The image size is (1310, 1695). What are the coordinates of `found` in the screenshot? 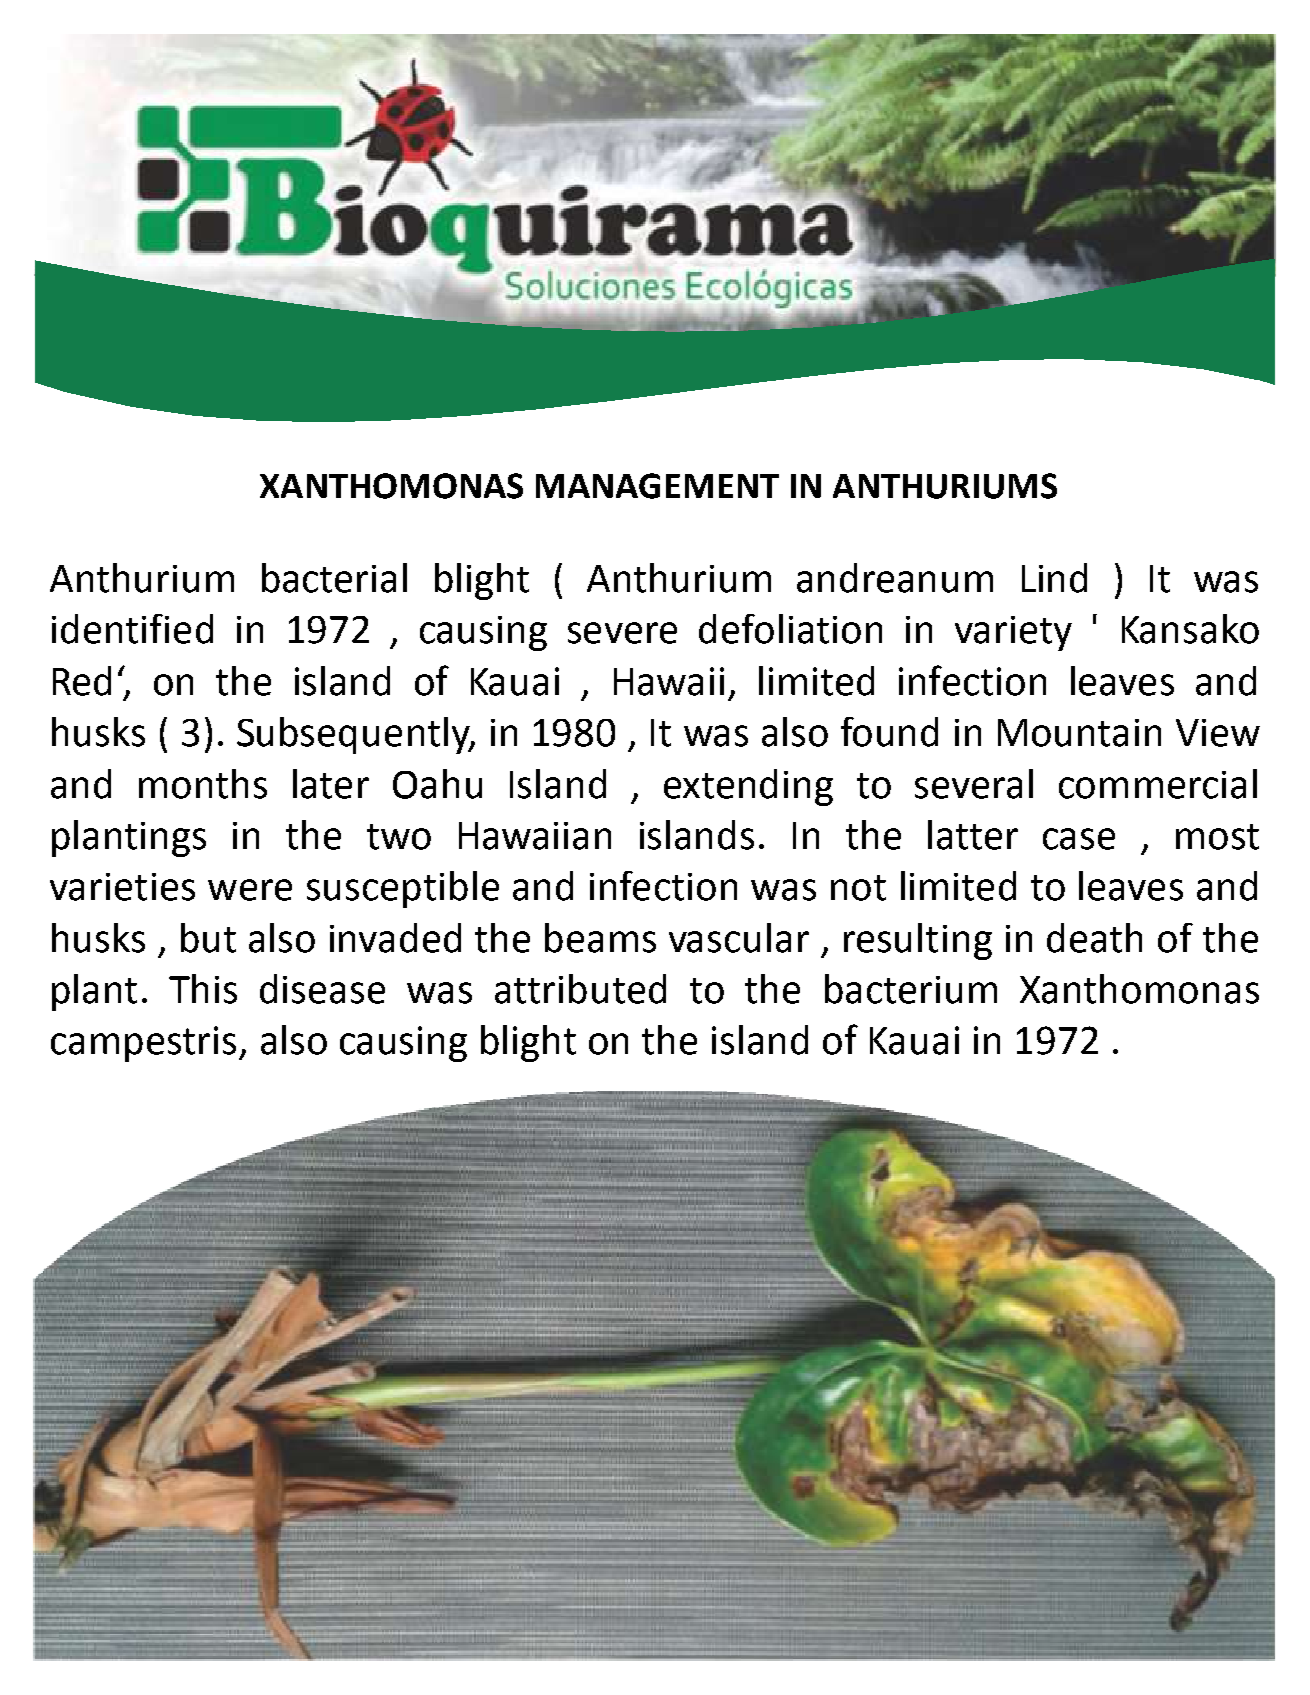 It's located at (889, 732).
